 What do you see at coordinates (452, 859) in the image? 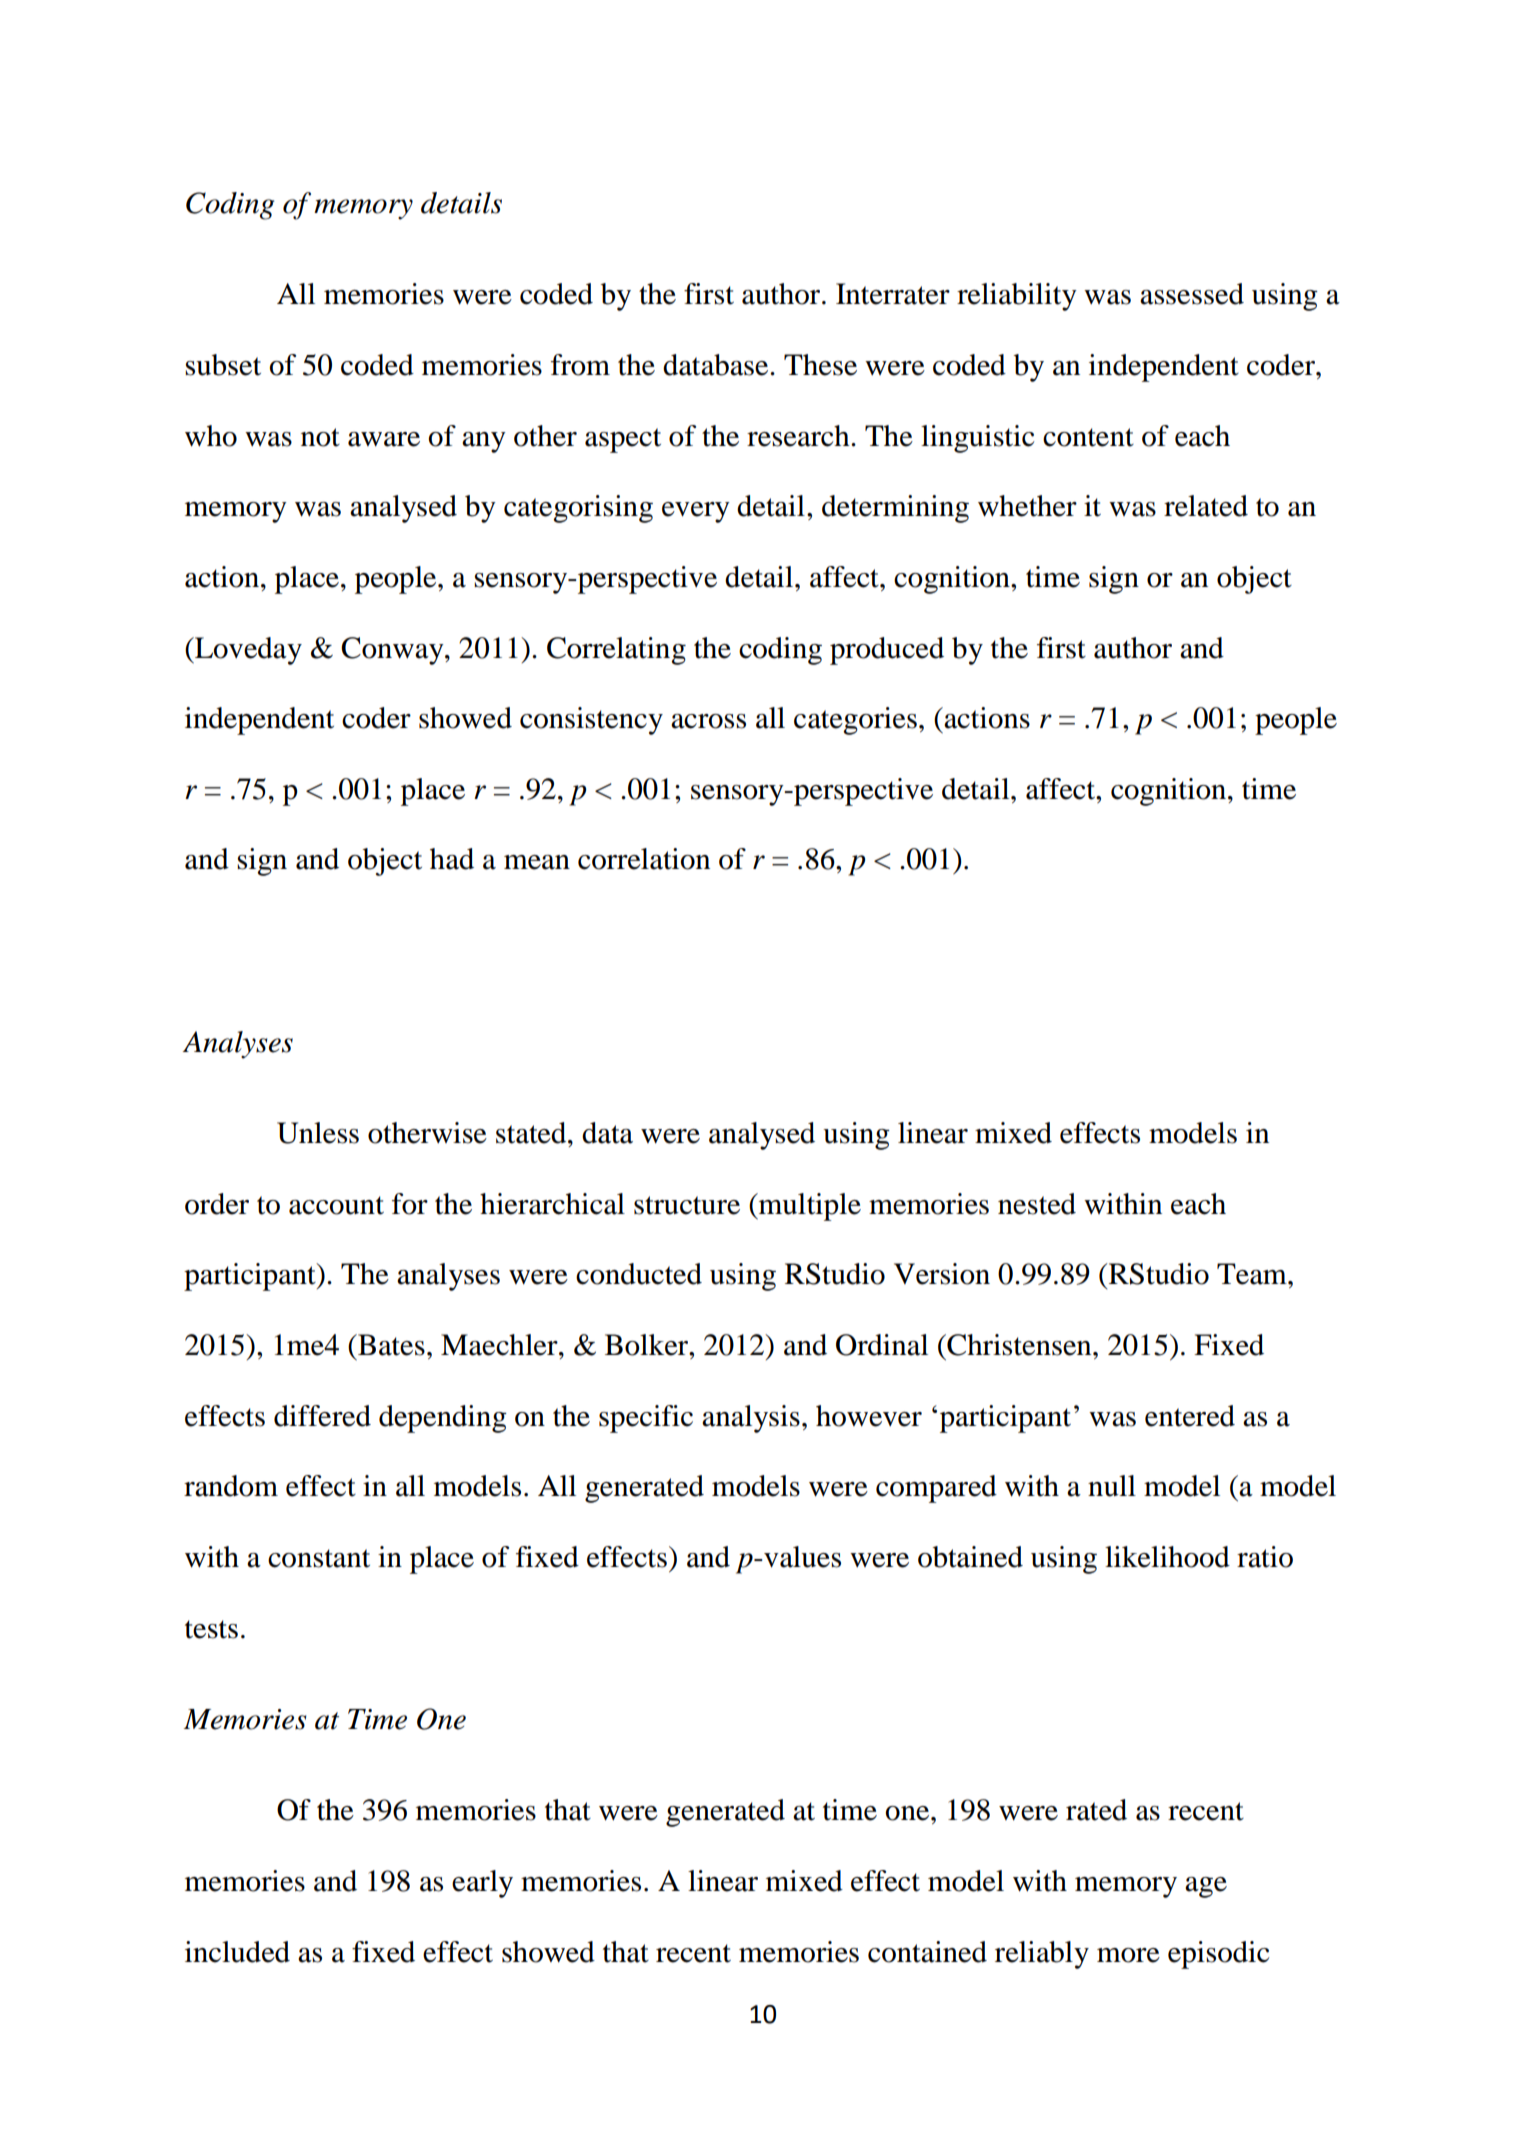
I see `had` at bounding box center [452, 859].
